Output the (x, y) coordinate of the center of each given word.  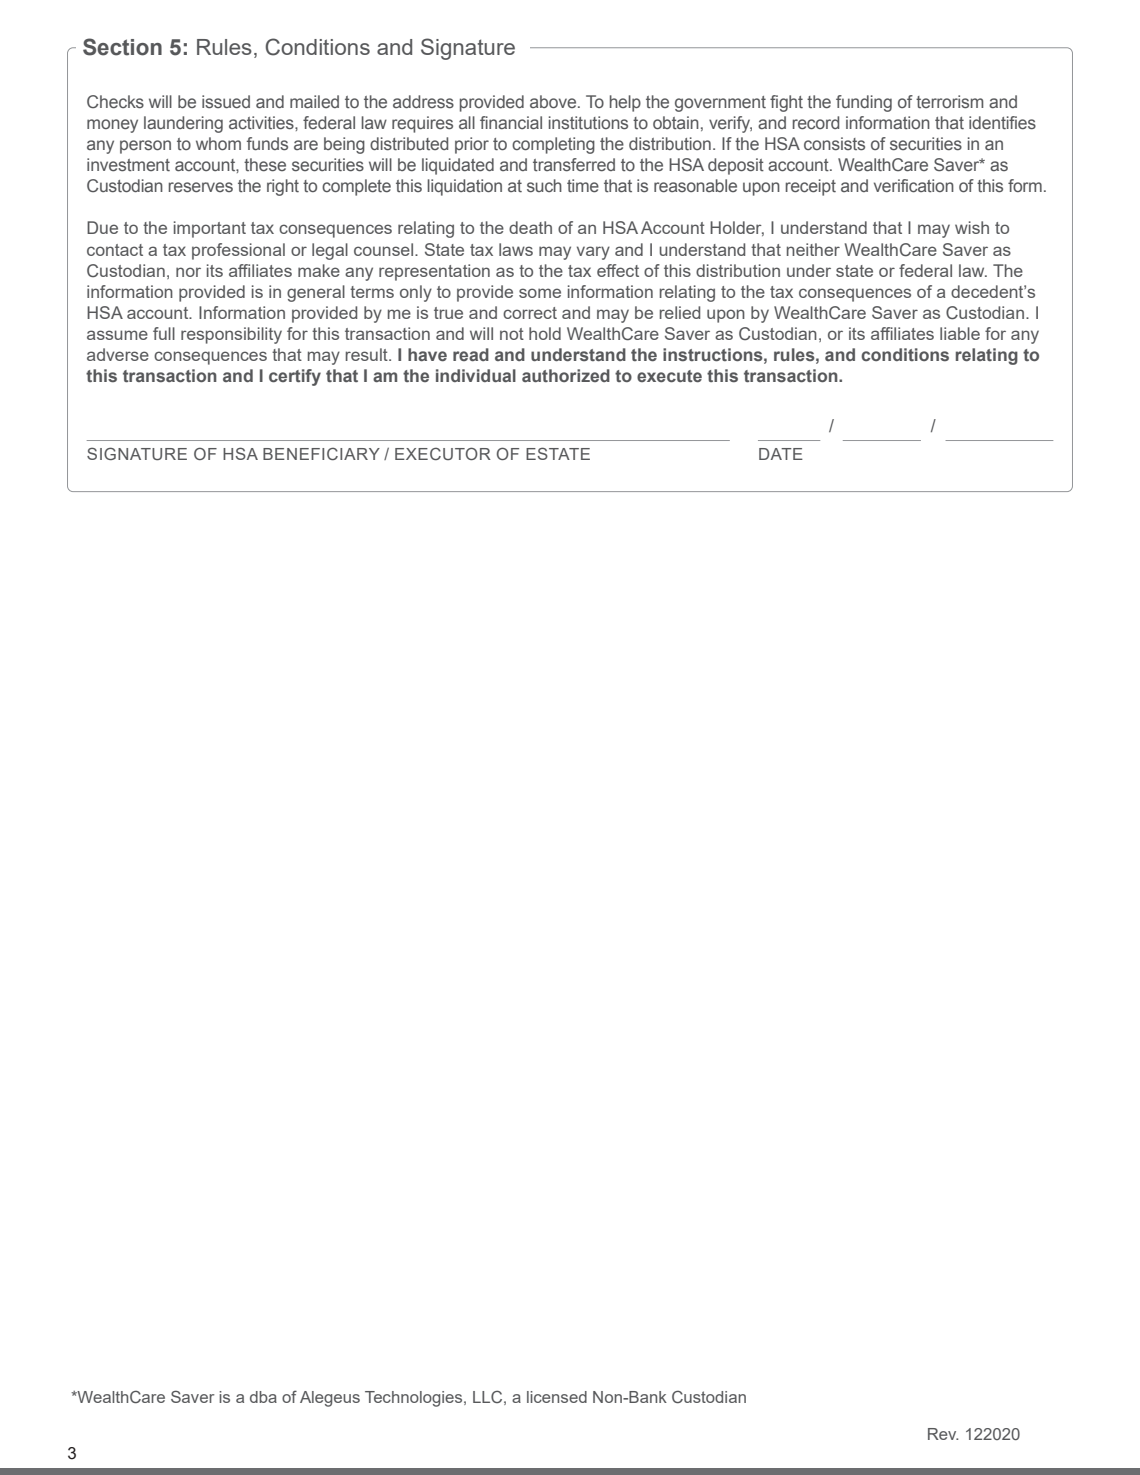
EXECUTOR (443, 453)
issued (226, 102)
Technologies (415, 1399)
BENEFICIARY (321, 453)
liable (960, 333)
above (554, 101)
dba (263, 1397)
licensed (557, 1397)
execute (669, 376)
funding (864, 103)
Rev (943, 1434)
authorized (566, 375)
